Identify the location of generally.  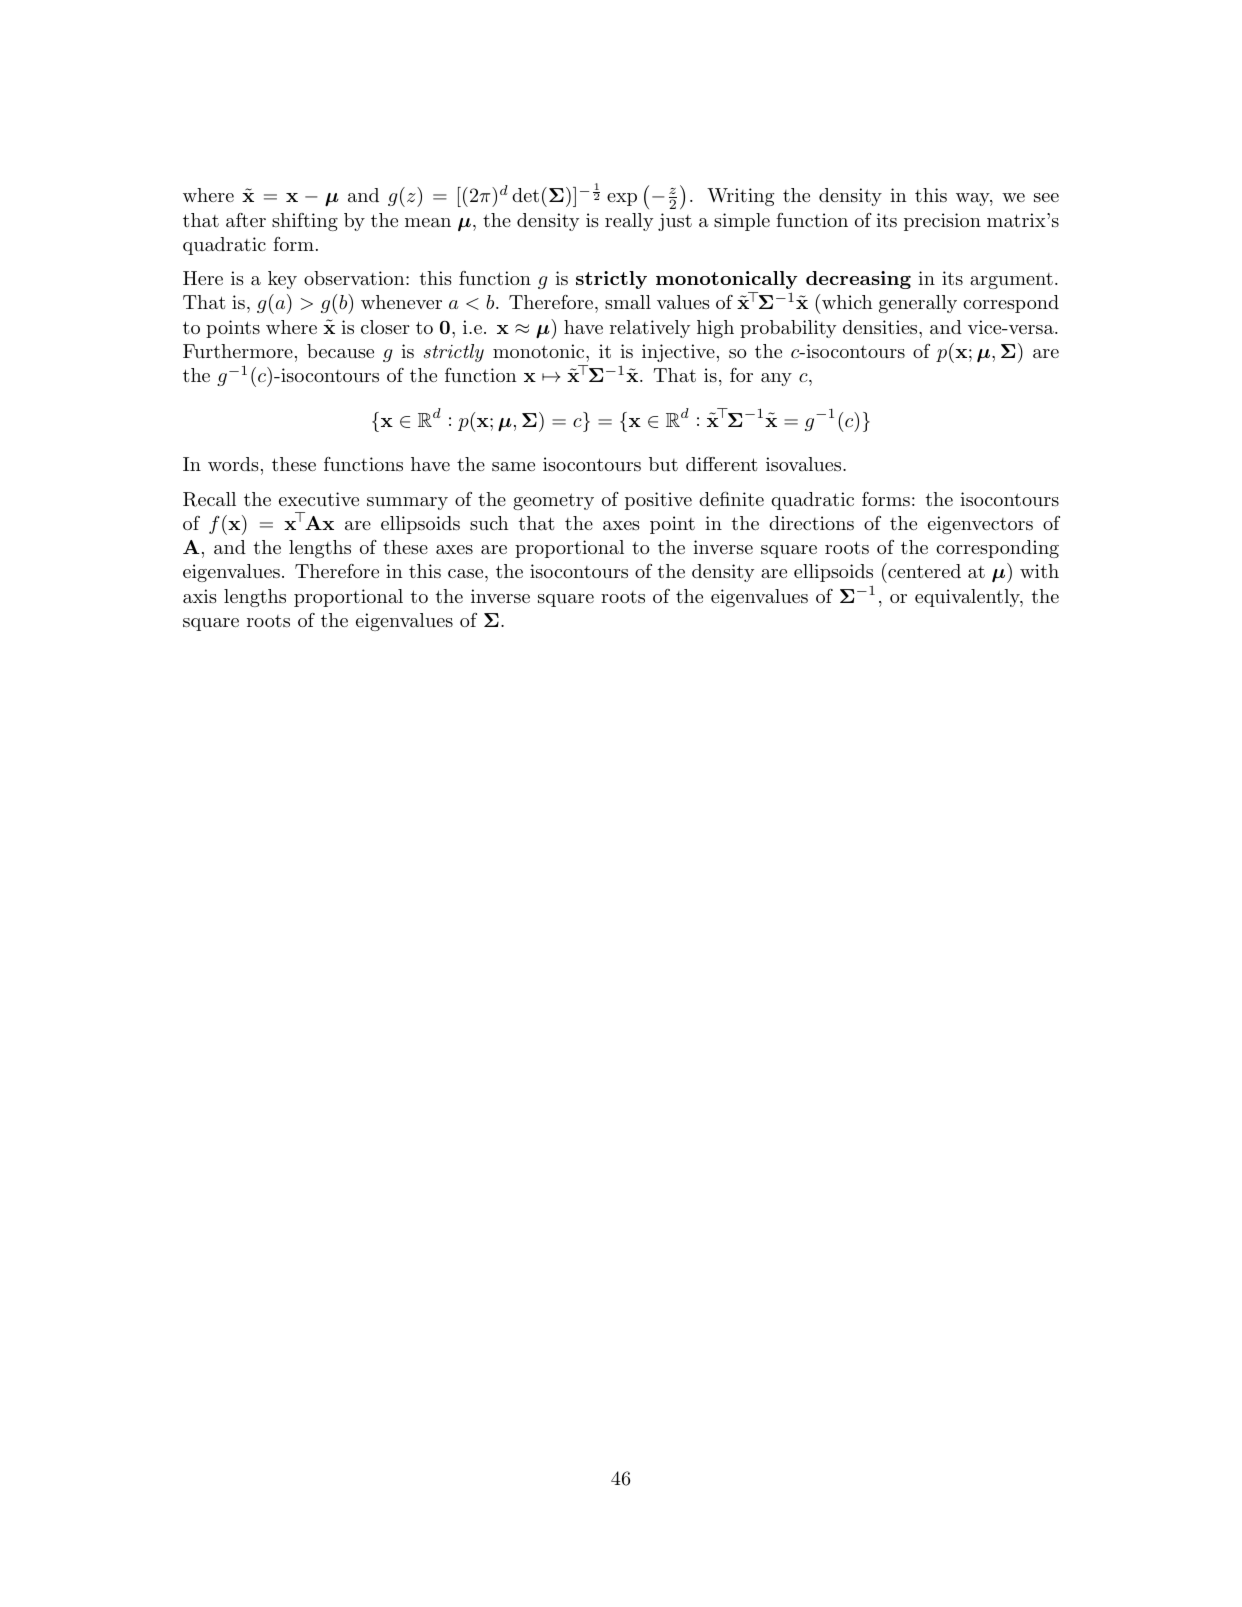
(918, 304).
